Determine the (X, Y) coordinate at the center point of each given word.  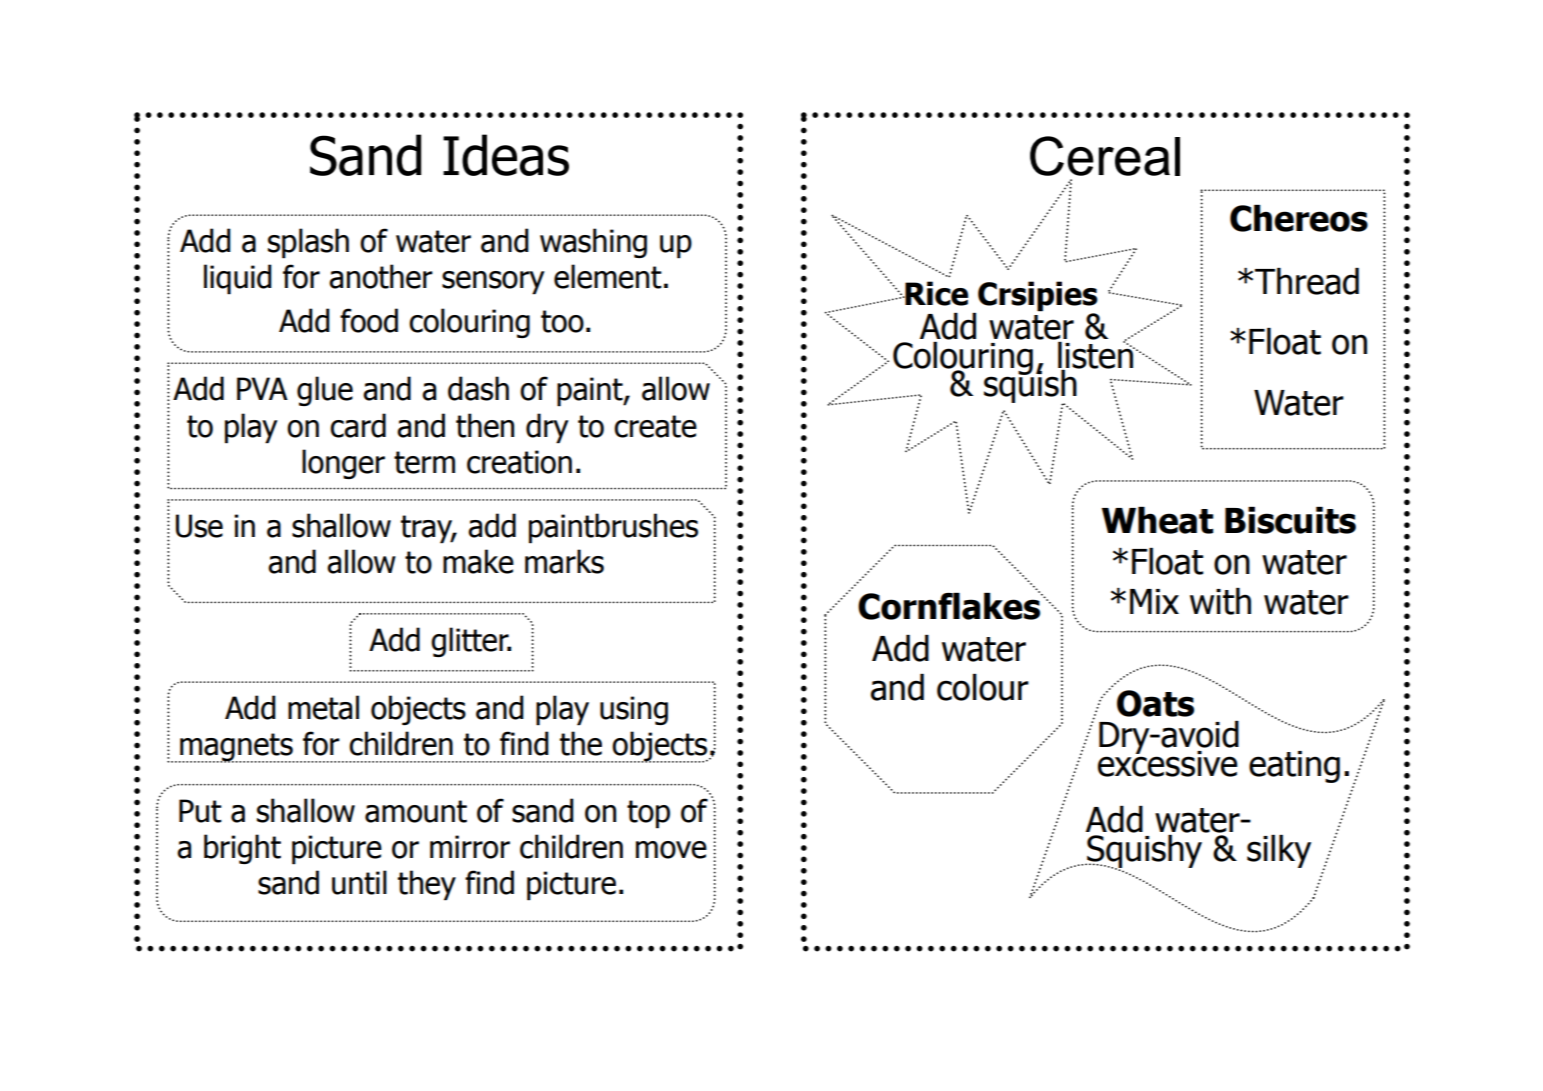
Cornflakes (950, 605)
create (655, 426)
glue (325, 391)
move (671, 850)
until (359, 882)
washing (593, 243)
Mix (1154, 601)
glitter (471, 642)
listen (1095, 355)
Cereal (1105, 156)
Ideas (506, 155)
